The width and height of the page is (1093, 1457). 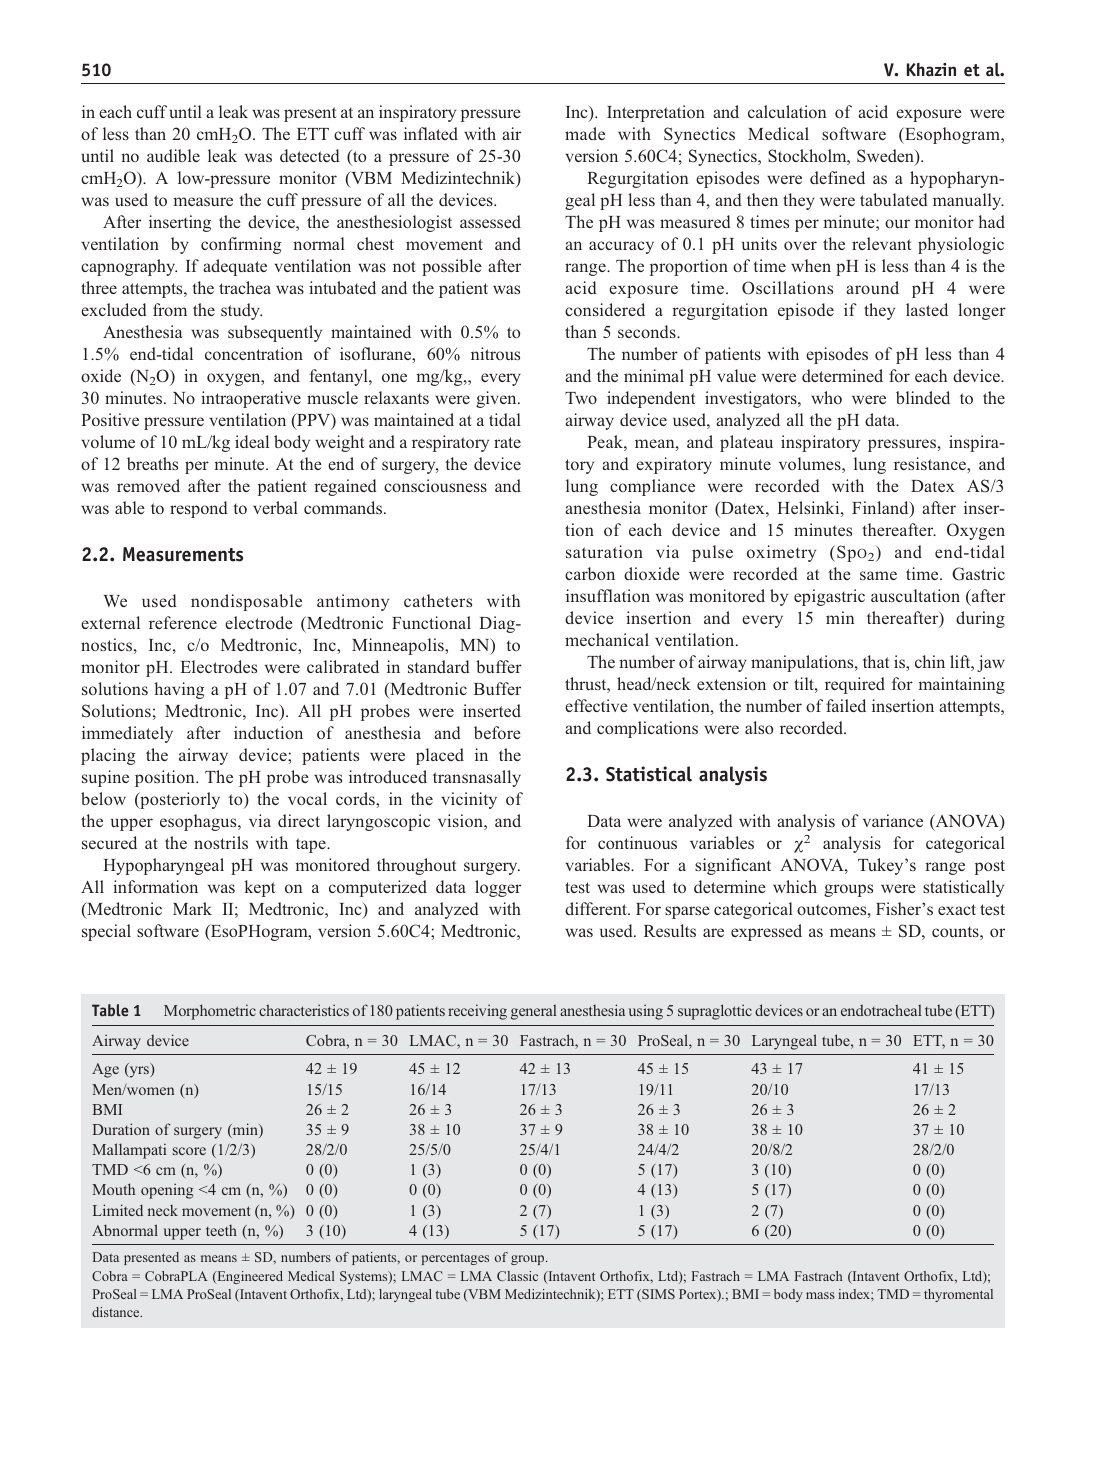 I want to click on blinded, so click(x=923, y=397).
